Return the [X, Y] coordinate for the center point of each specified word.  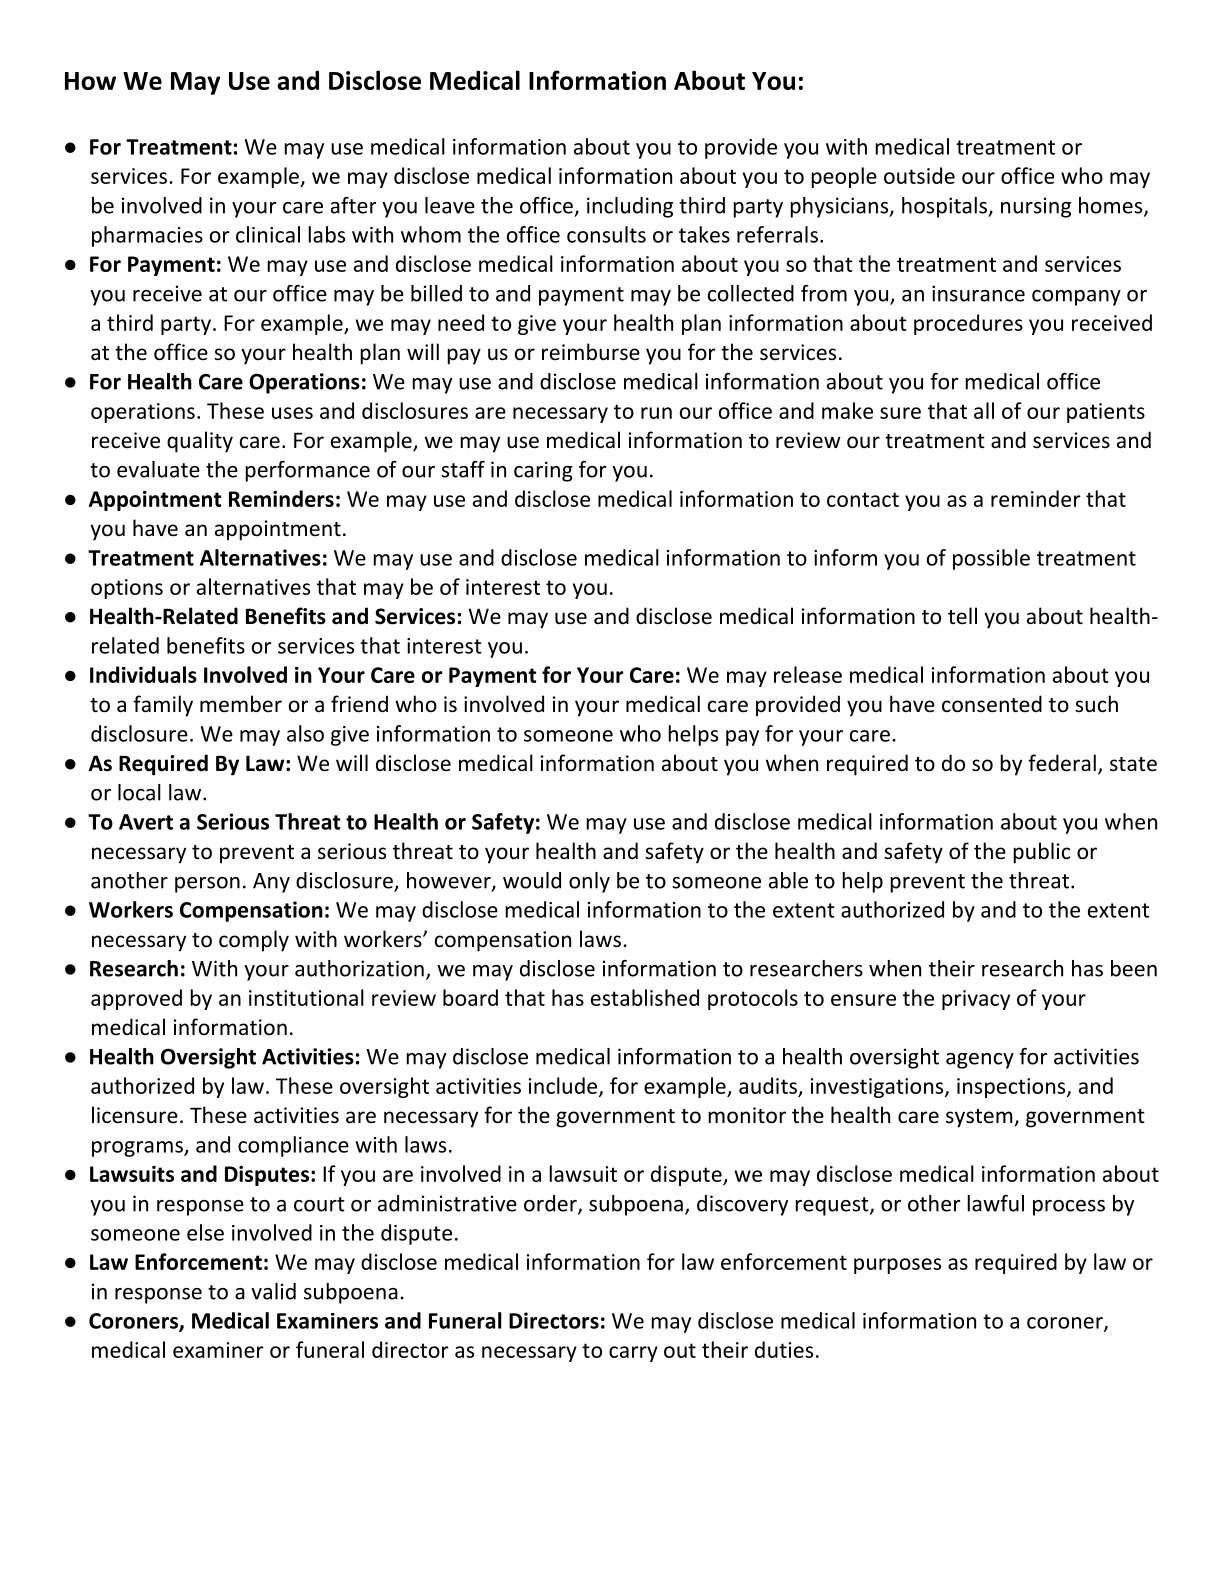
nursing [1036, 207]
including [630, 207]
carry [633, 1354]
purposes [897, 1266]
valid [273, 1291]
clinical [268, 234]
